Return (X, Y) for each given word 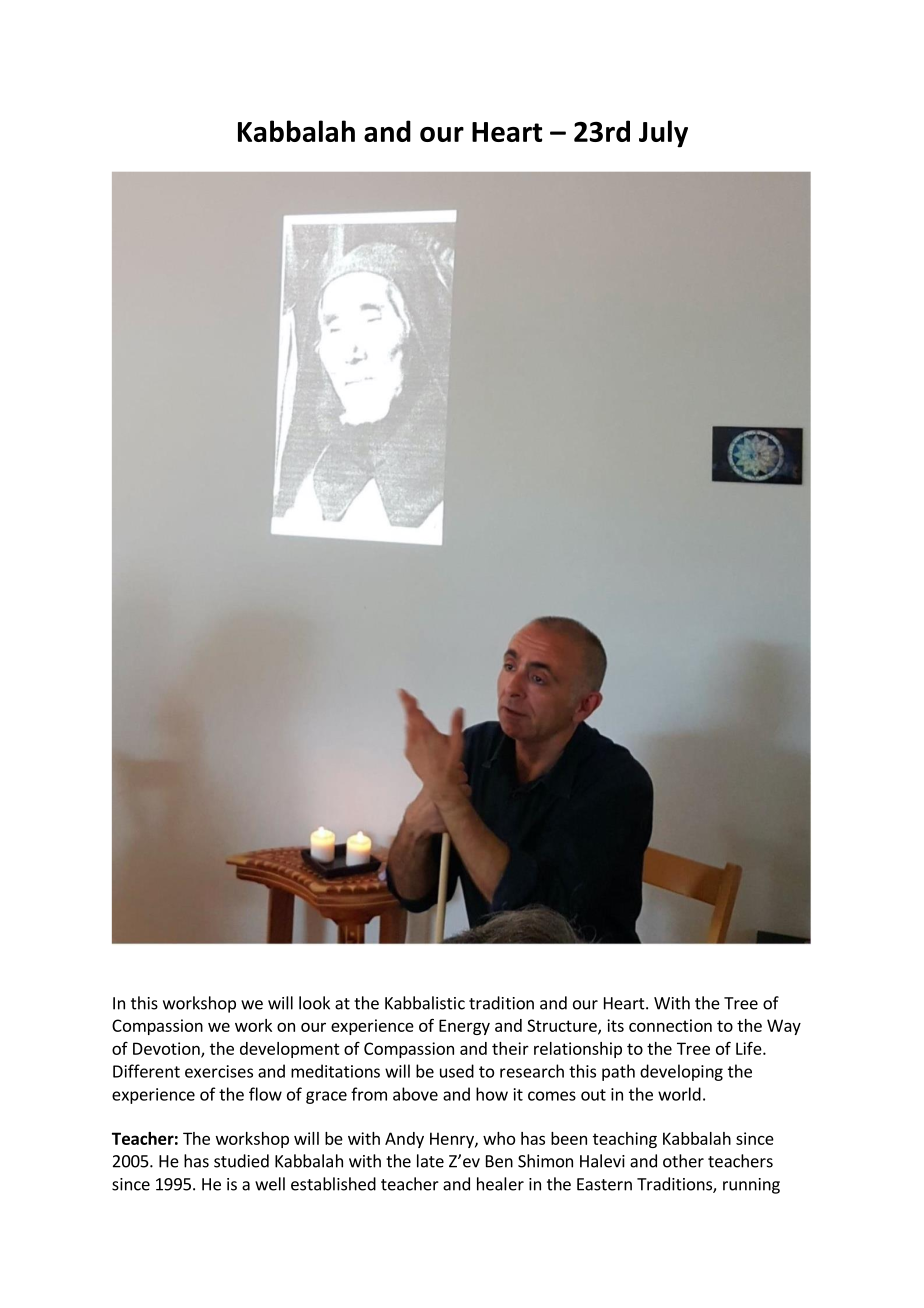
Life (749, 1048)
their (510, 1048)
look (314, 1003)
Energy (464, 1027)
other (683, 1161)
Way (784, 1027)
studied (241, 1161)
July (663, 134)
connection (670, 1025)
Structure (563, 1026)
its (615, 1025)
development (290, 1050)
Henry (453, 1140)
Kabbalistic (425, 1003)
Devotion (167, 1049)
